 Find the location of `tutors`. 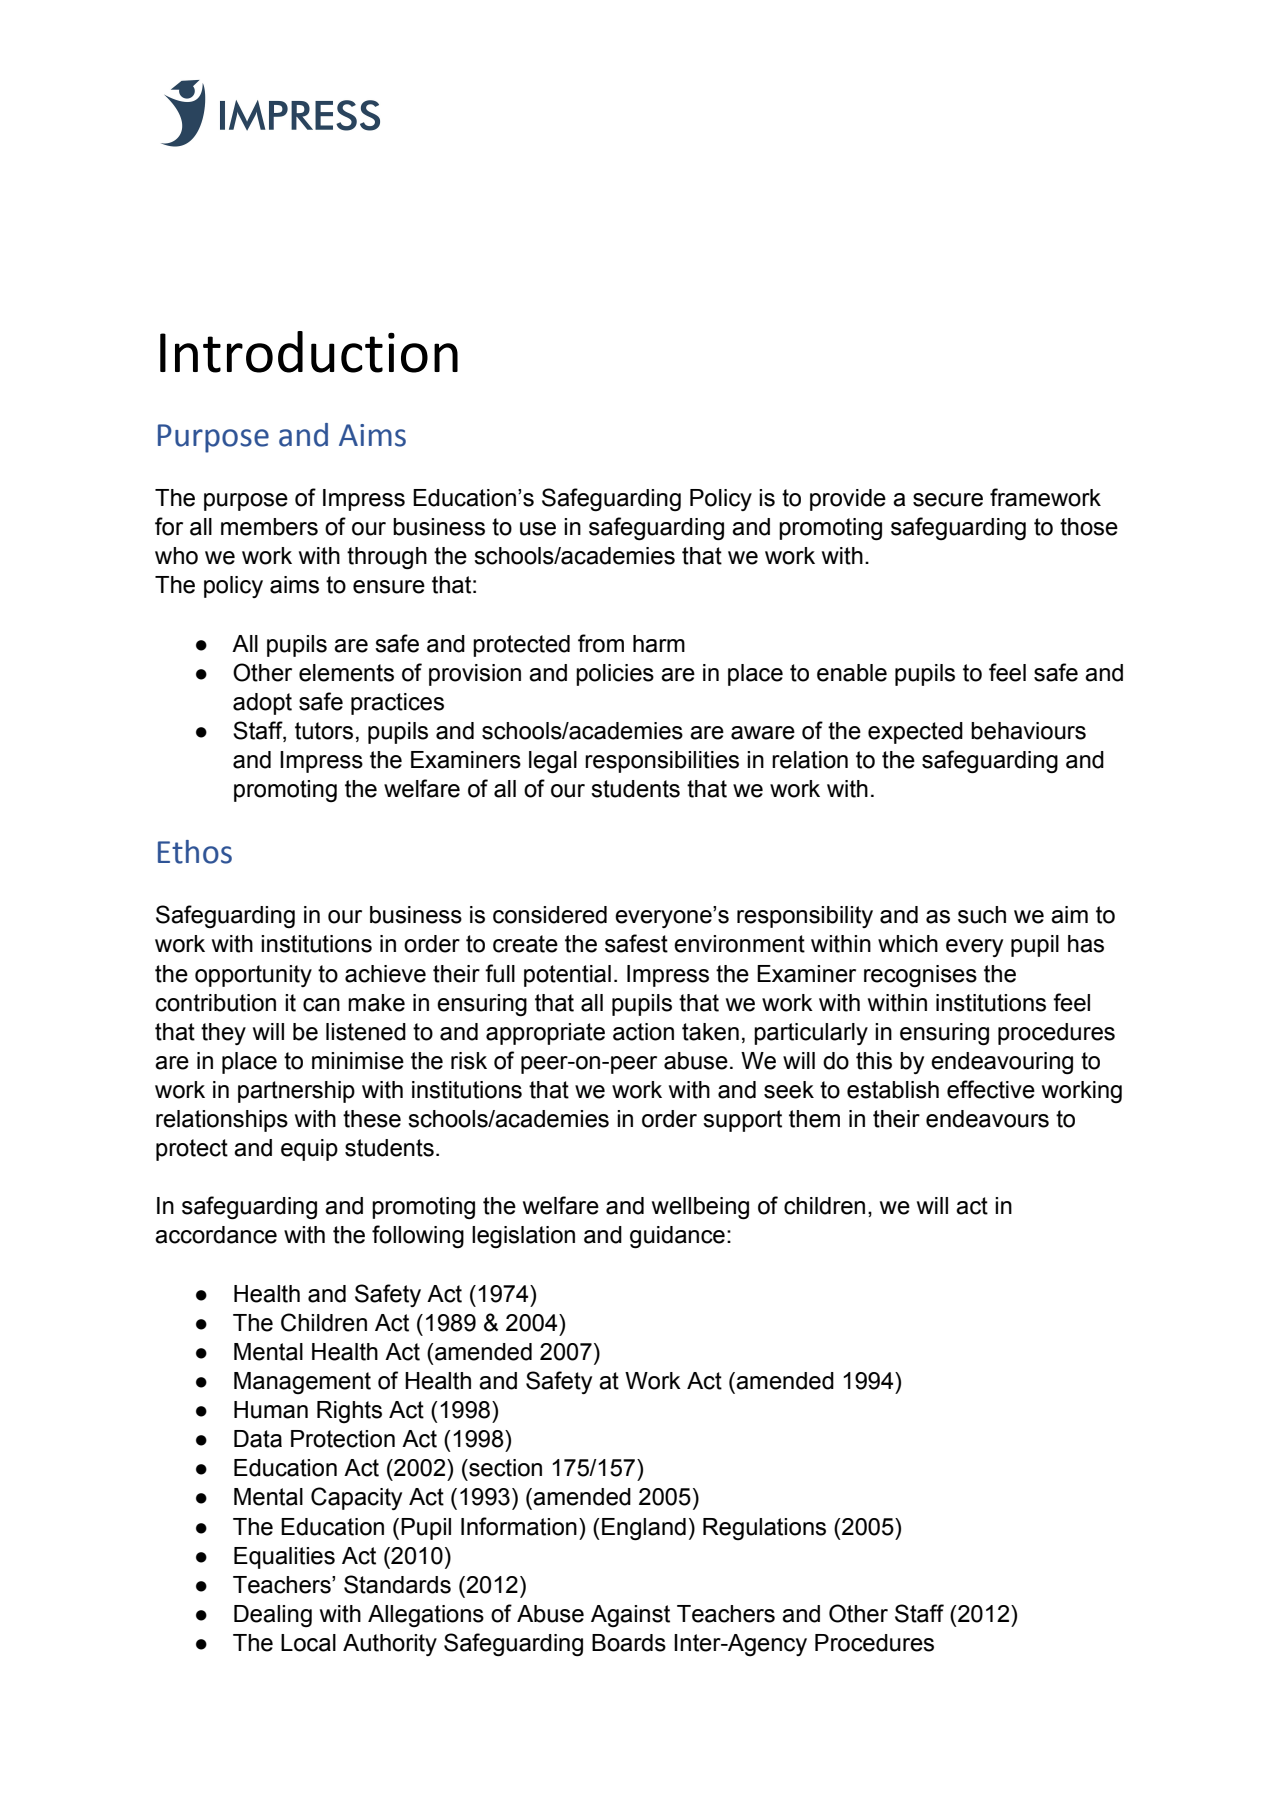

tutors is located at coordinates (324, 731).
